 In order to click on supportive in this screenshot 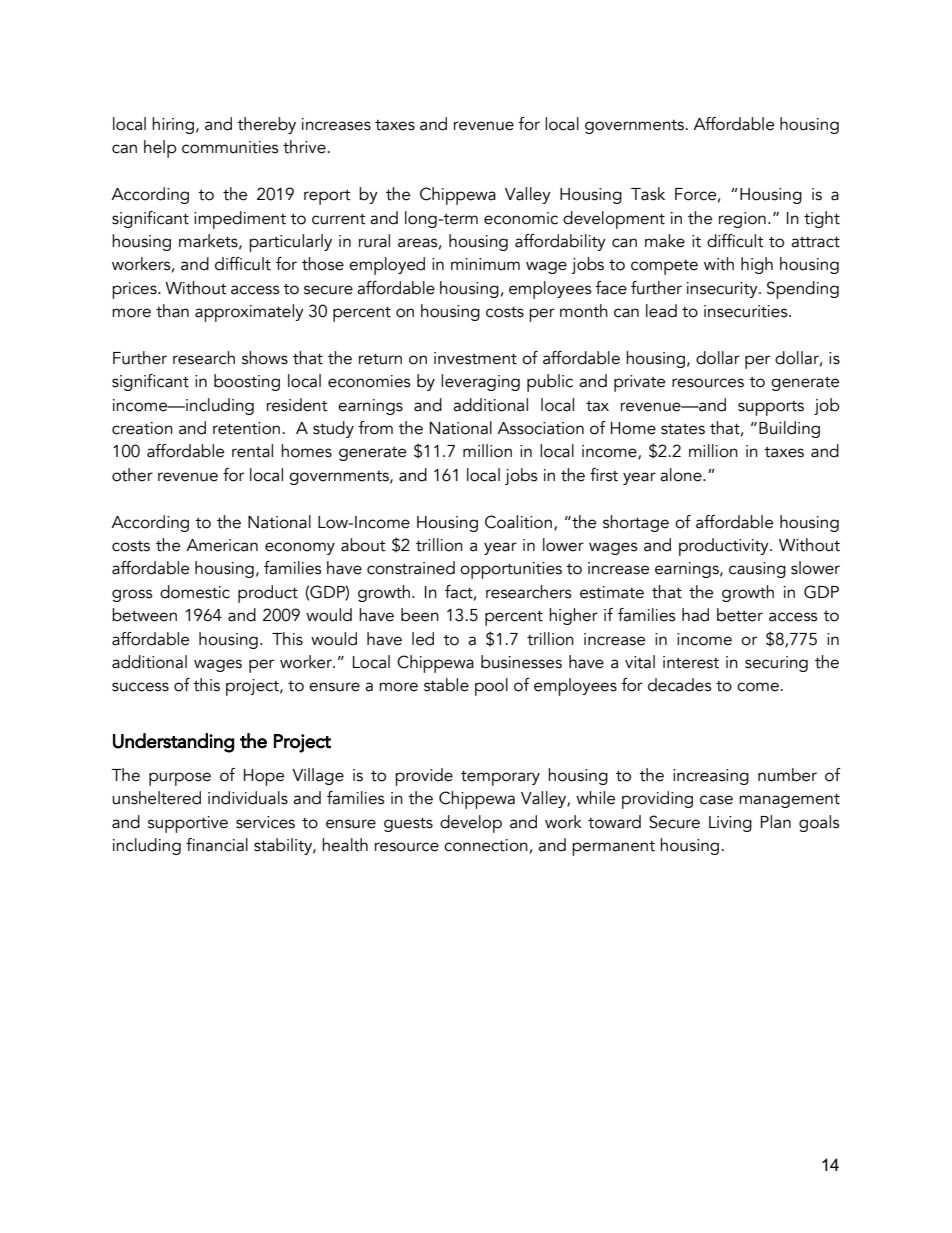, I will do `click(188, 824)`.
